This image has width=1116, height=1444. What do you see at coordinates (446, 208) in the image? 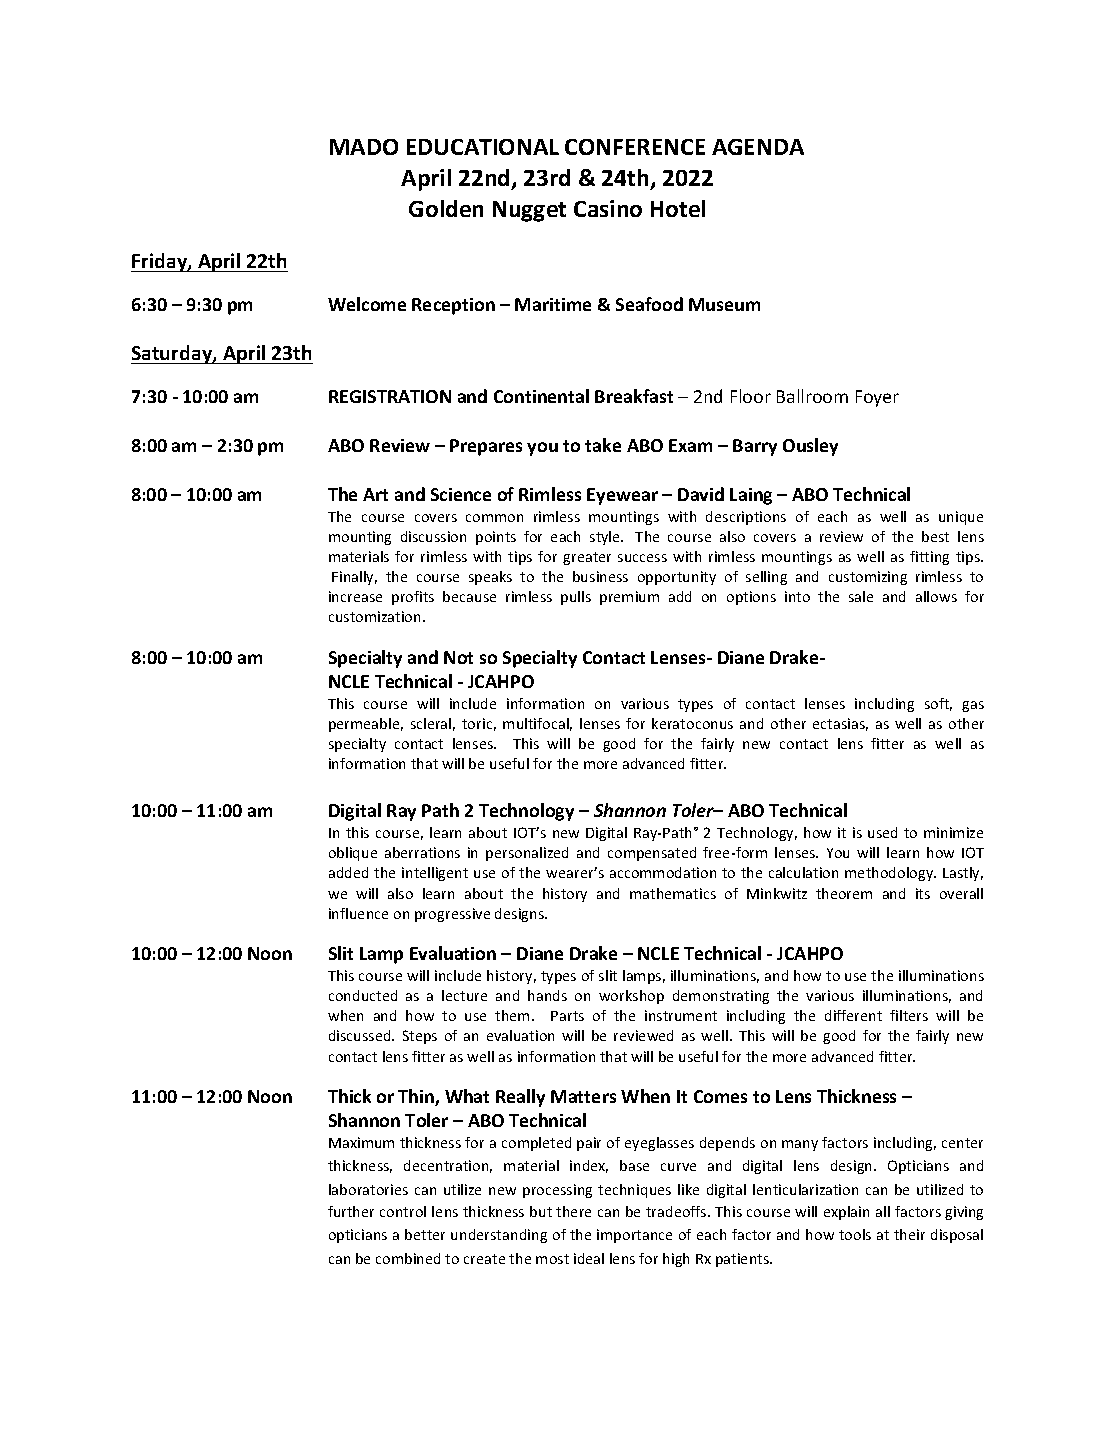
I see `Golden` at bounding box center [446, 208].
